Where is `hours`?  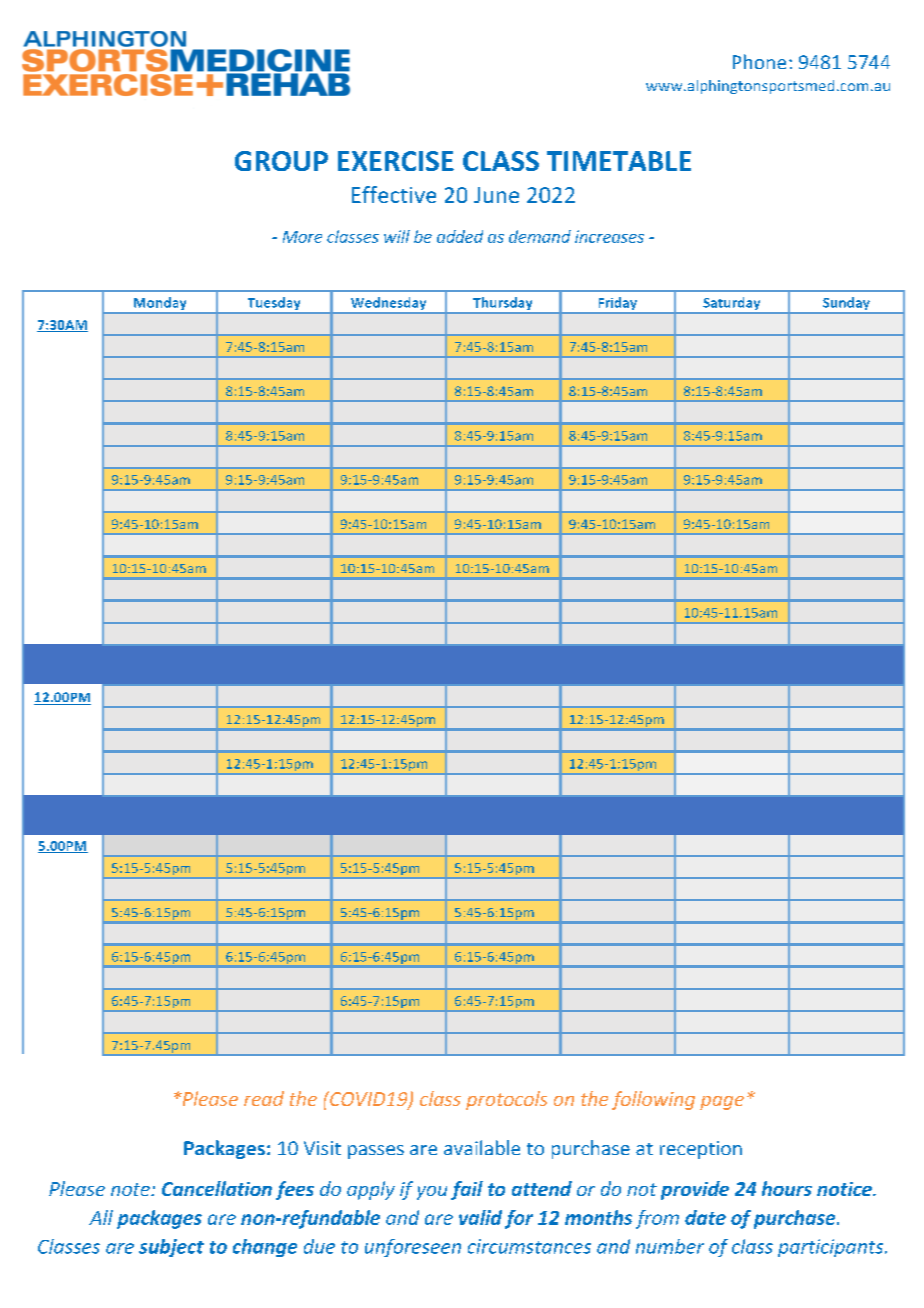
hours is located at coordinates (787, 1188).
